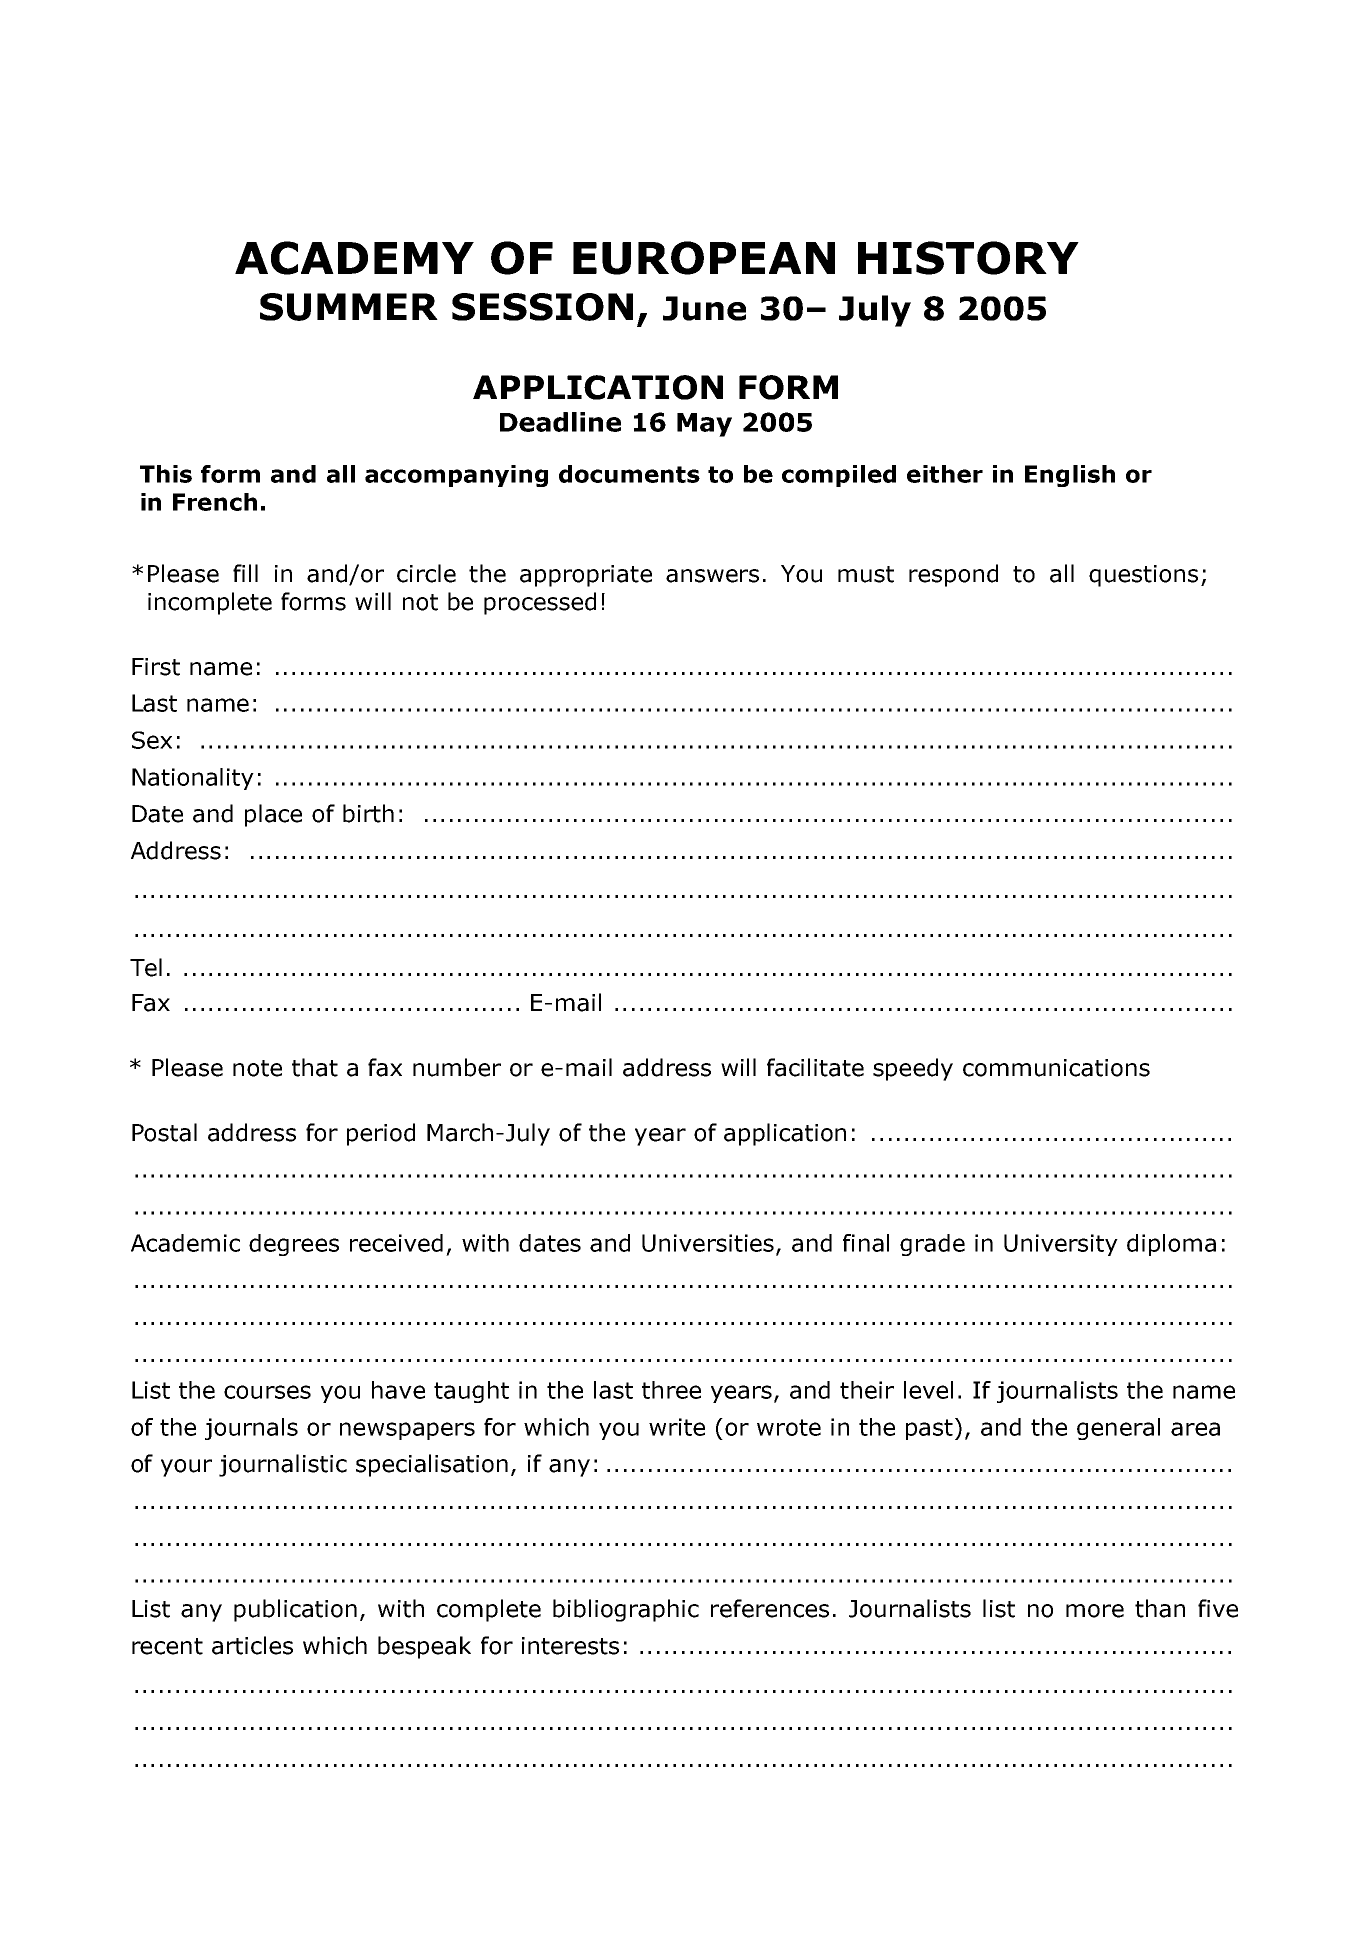 The width and height of the page is (1369, 1937). I want to click on SUMMER, so click(349, 307).
